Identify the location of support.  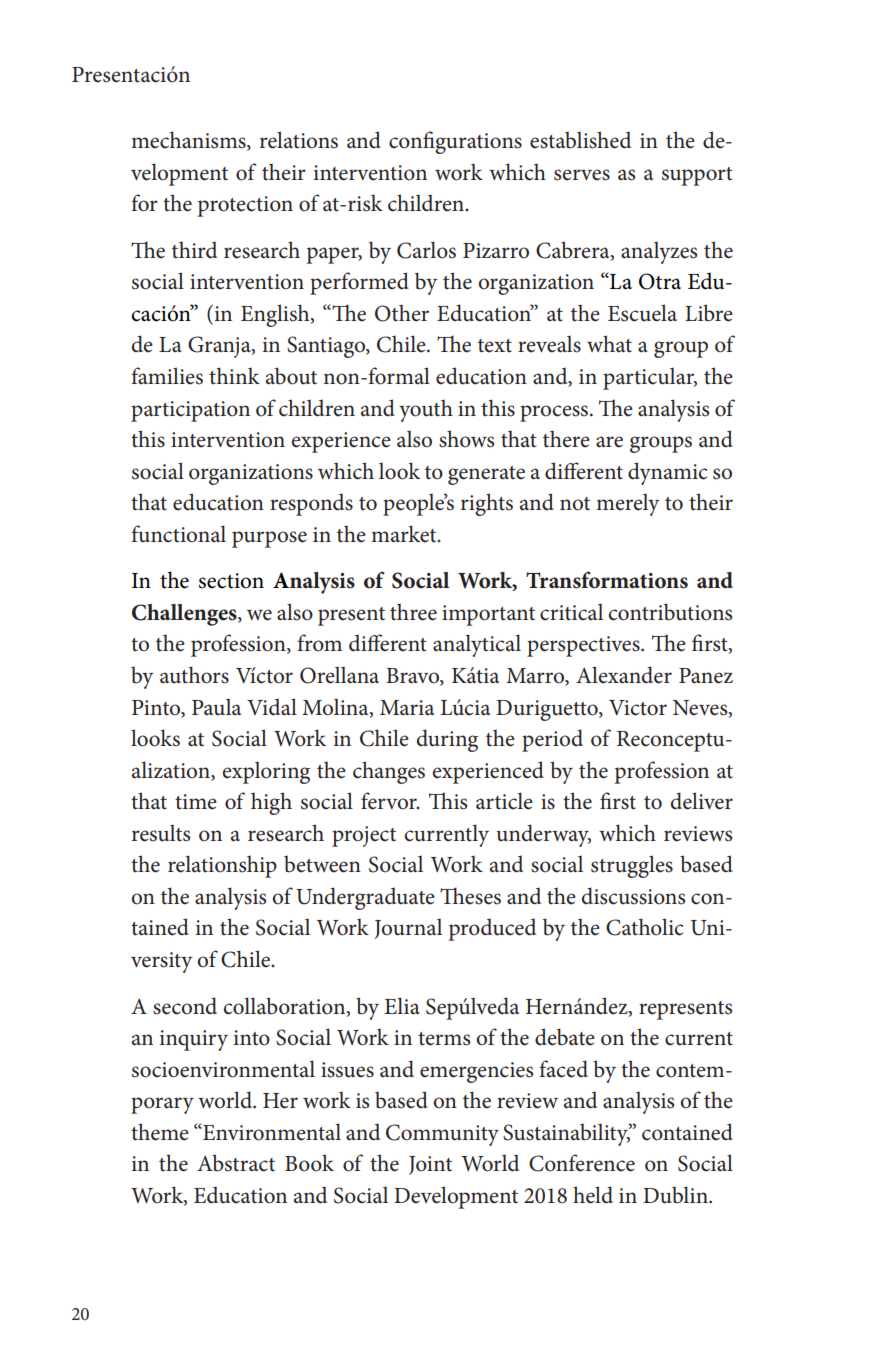
(697, 176).
